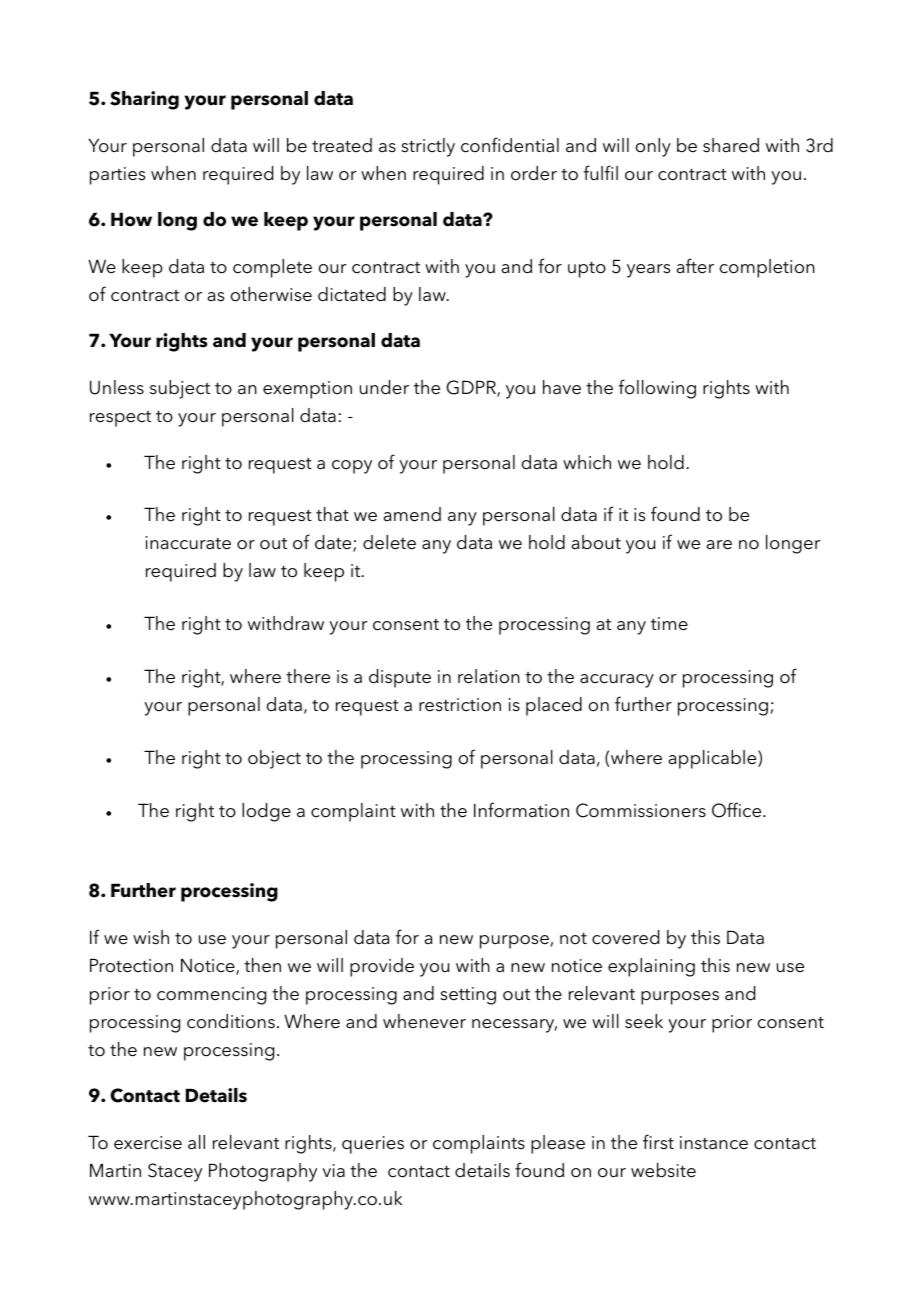 The image size is (924, 1308). Describe the element at coordinates (653, 147) in the screenshot. I see `only` at that location.
